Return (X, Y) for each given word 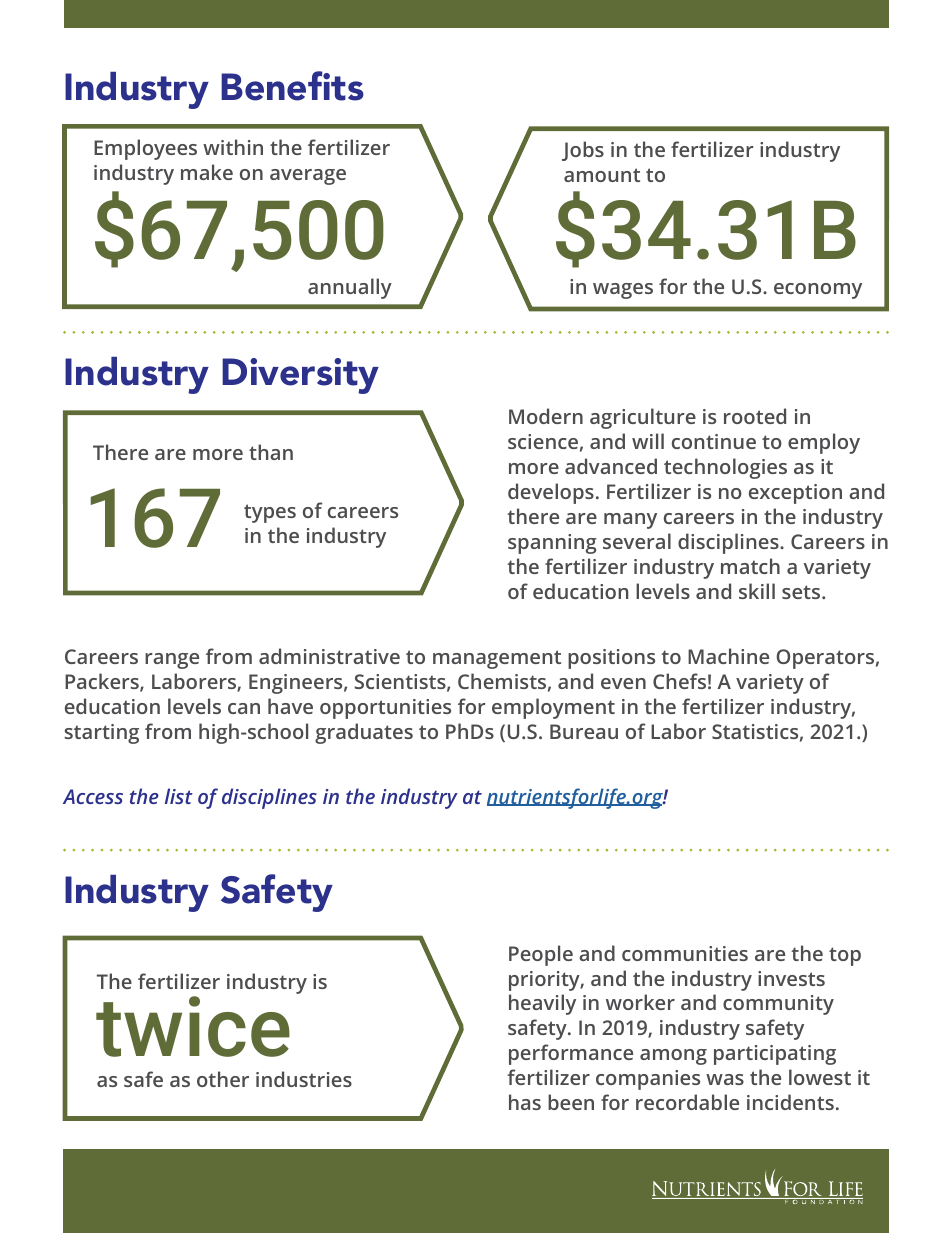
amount (602, 175)
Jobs (583, 151)
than (271, 452)
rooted (755, 416)
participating (775, 1055)
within (233, 147)
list (179, 796)
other (223, 1079)
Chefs (679, 681)
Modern (546, 416)
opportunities (385, 709)
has (525, 1102)
